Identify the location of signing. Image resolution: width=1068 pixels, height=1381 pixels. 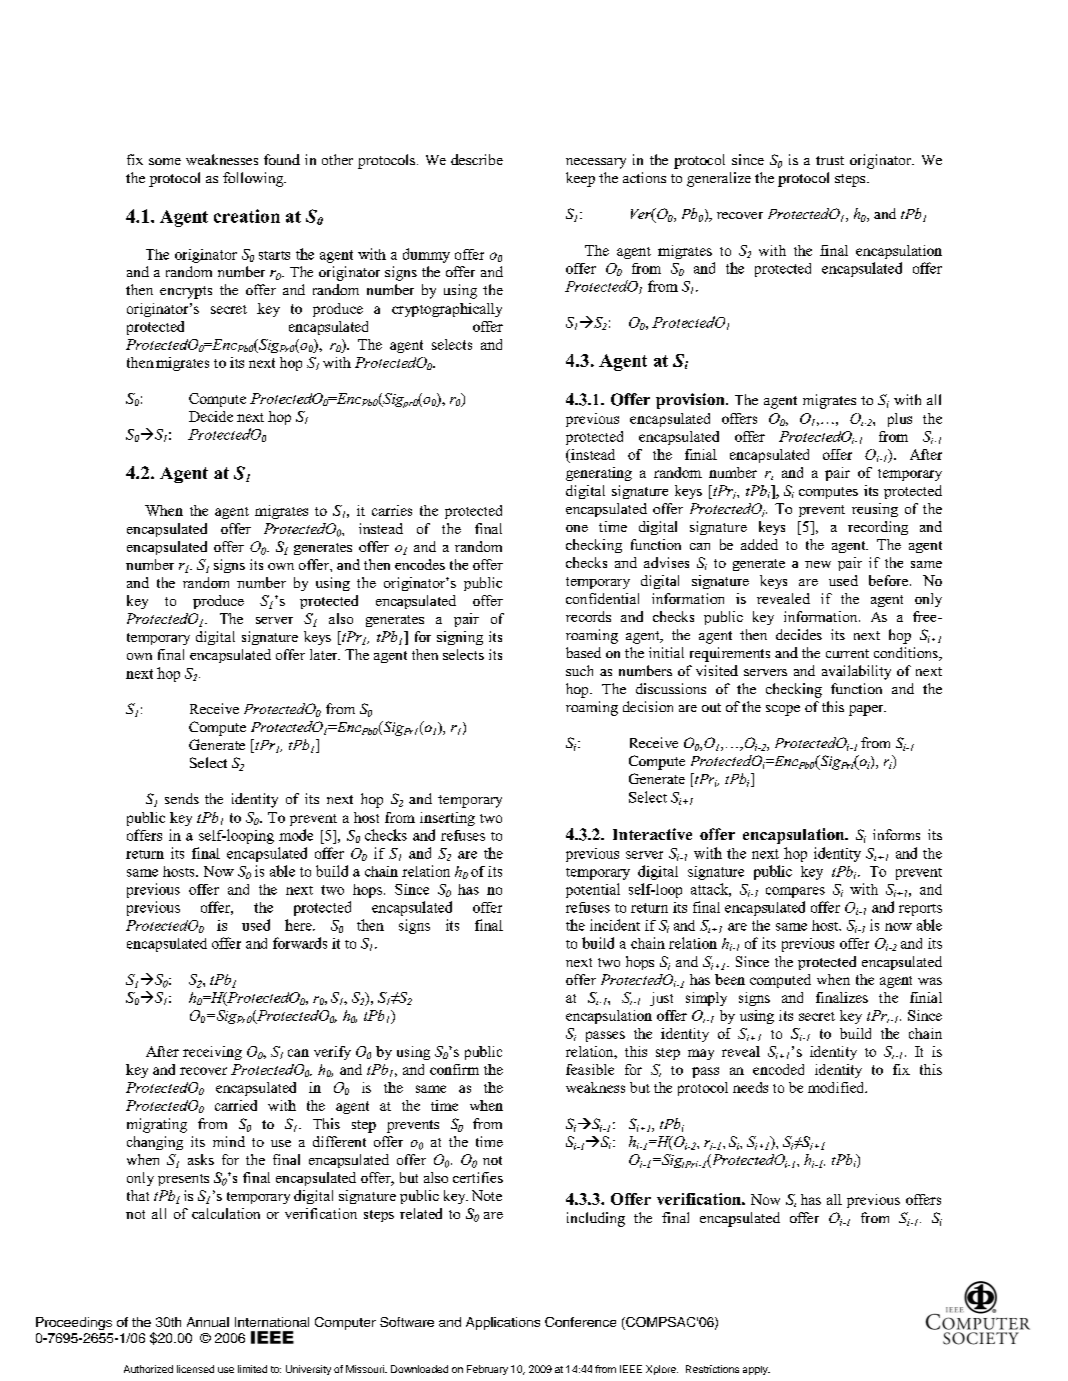
(460, 638).
